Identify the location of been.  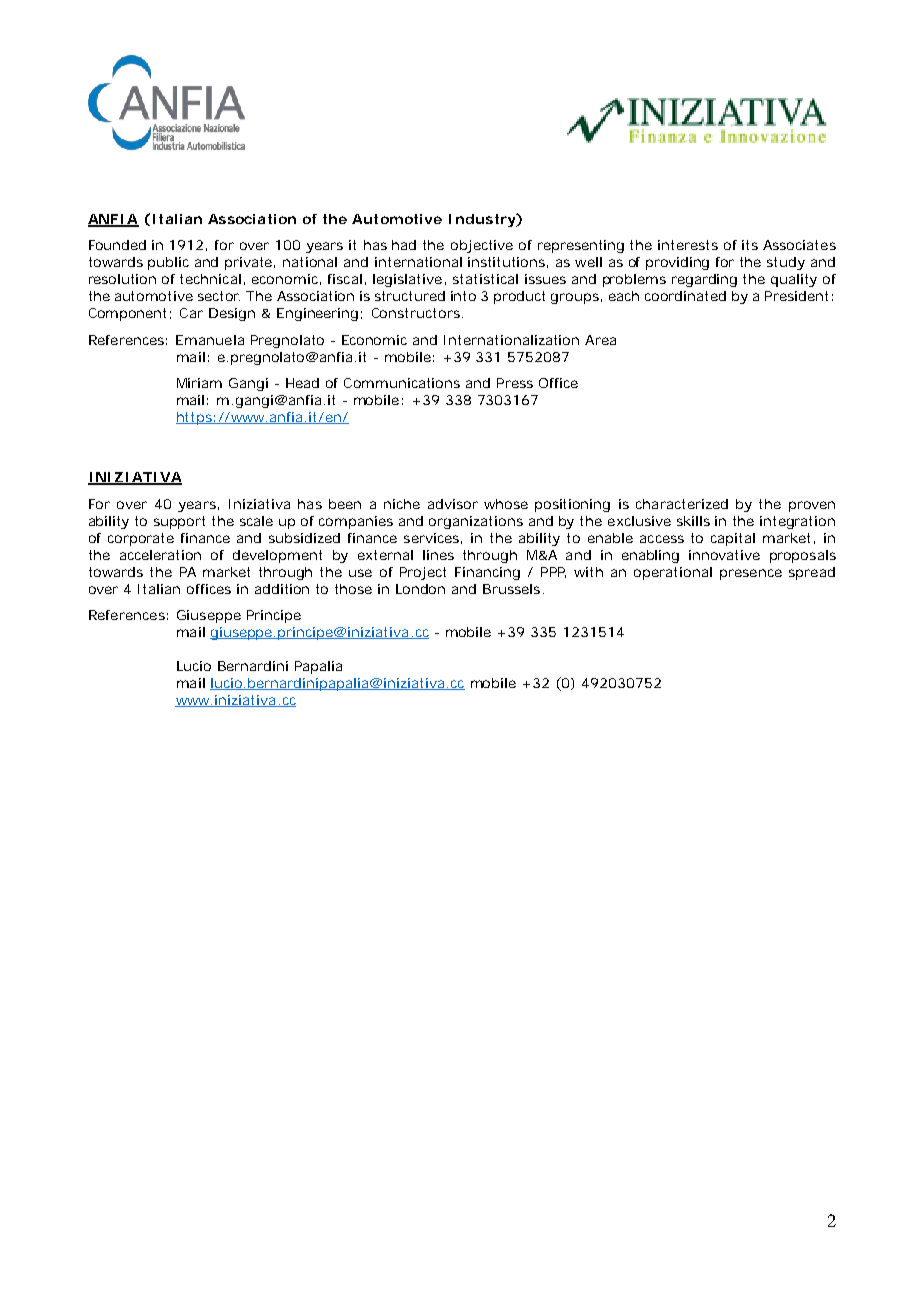
(345, 504).
